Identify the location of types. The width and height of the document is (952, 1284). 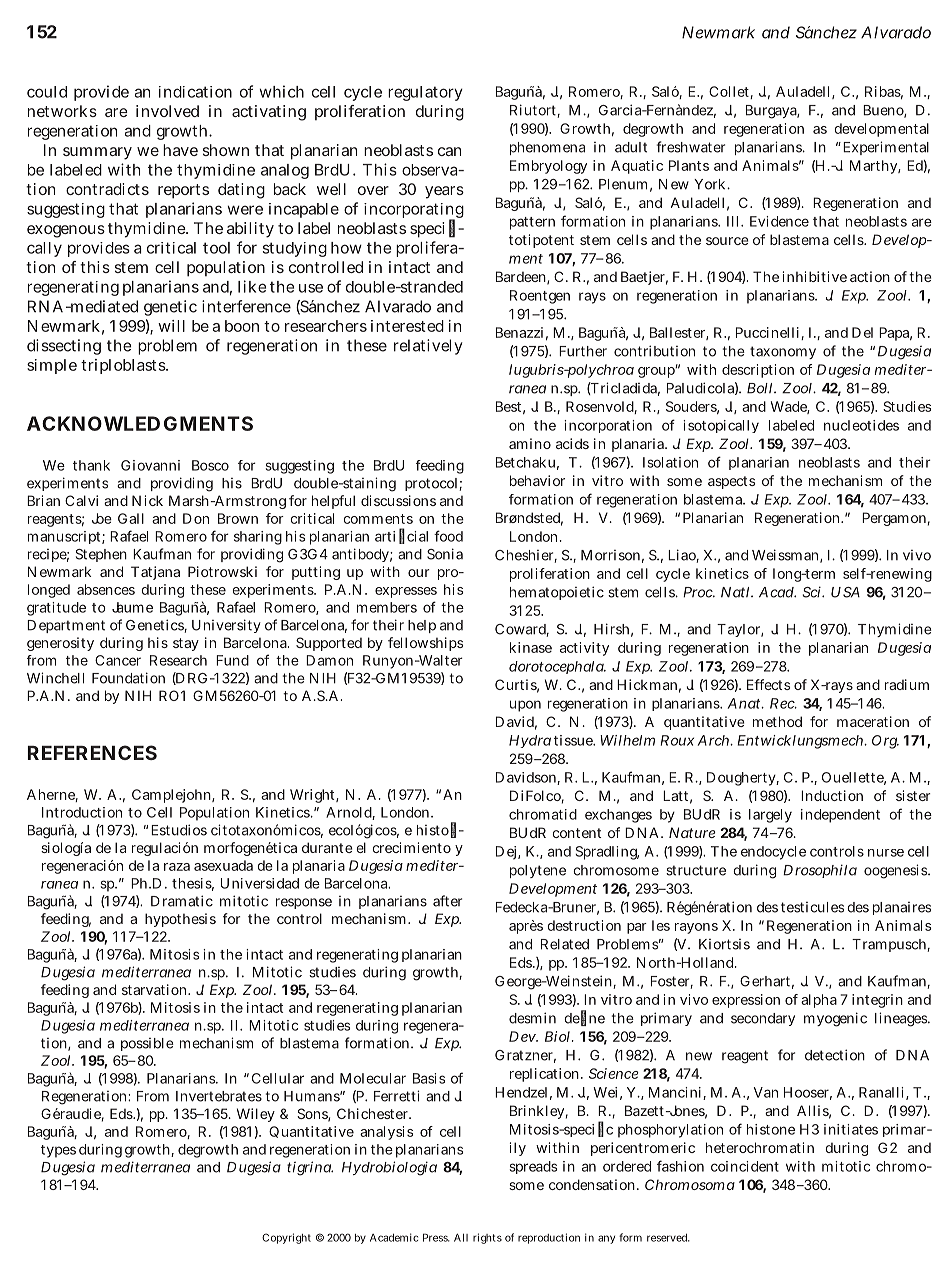
(58, 1151).
